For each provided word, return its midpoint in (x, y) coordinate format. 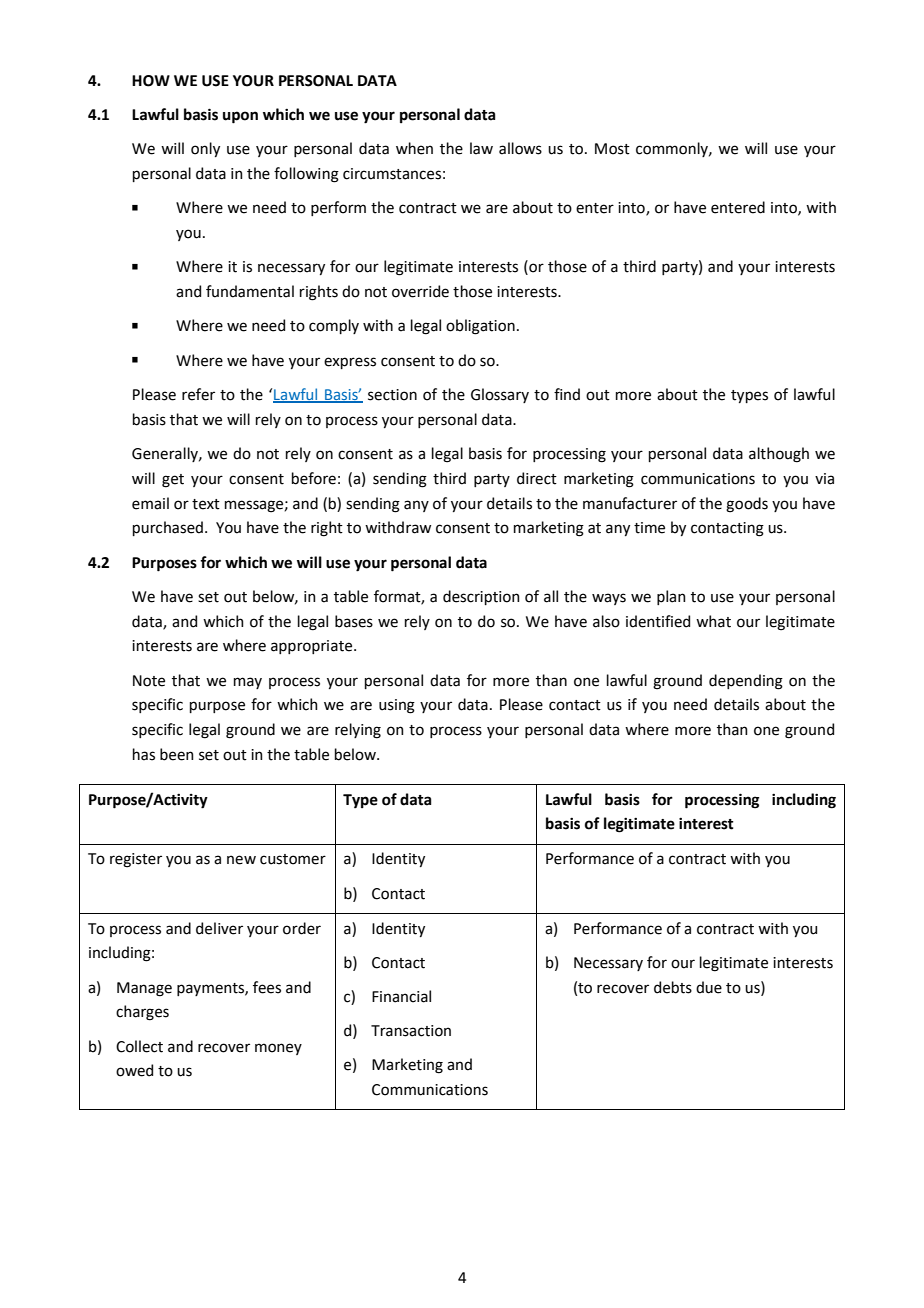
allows (520, 148)
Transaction (411, 1031)
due (709, 987)
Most (612, 149)
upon (240, 117)
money (278, 1049)
